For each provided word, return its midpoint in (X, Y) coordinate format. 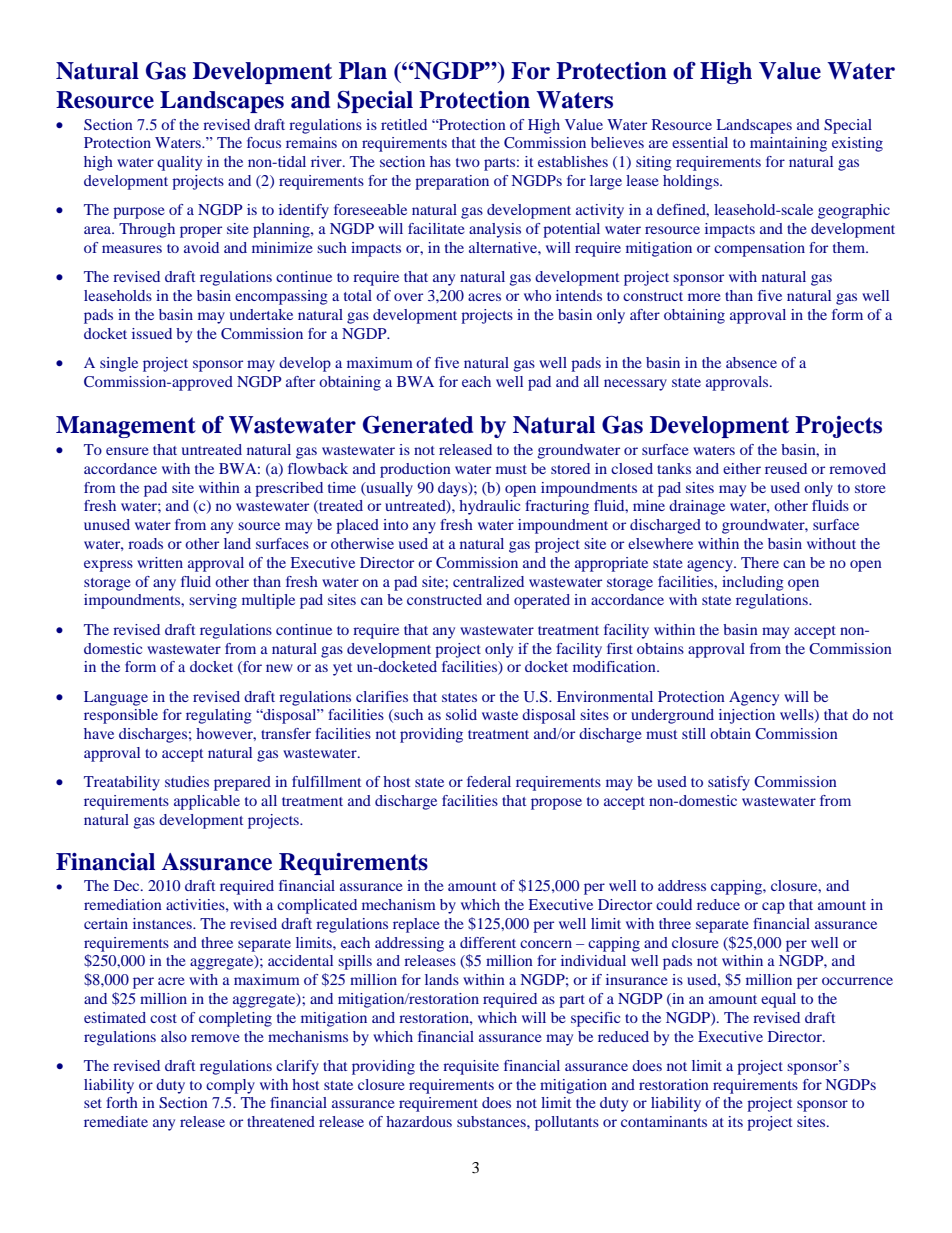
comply (230, 1086)
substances (492, 1121)
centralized (488, 581)
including (753, 583)
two (468, 162)
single (119, 364)
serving (213, 601)
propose (556, 804)
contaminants (664, 1121)
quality (179, 163)
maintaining (788, 144)
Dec (128, 885)
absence (751, 362)
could (674, 904)
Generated (418, 425)
